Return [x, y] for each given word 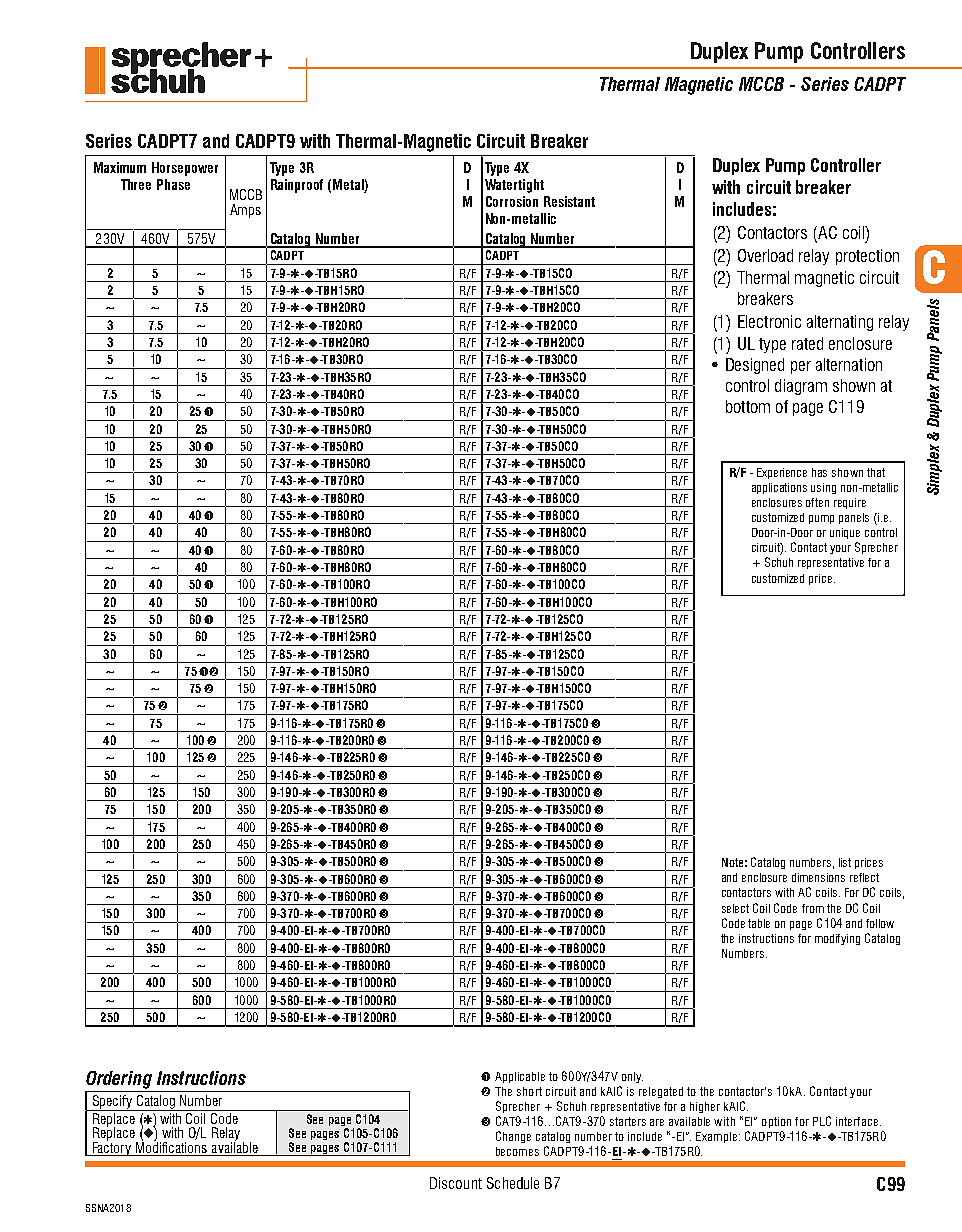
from [813, 908]
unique [845, 533]
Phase [173, 184]
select [735, 908]
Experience [782, 473]
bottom [748, 406]
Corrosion [512, 201]
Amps [245, 211]
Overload [765, 255]
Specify [113, 1103]
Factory [112, 1147]
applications [779, 488]
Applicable [520, 1077]
